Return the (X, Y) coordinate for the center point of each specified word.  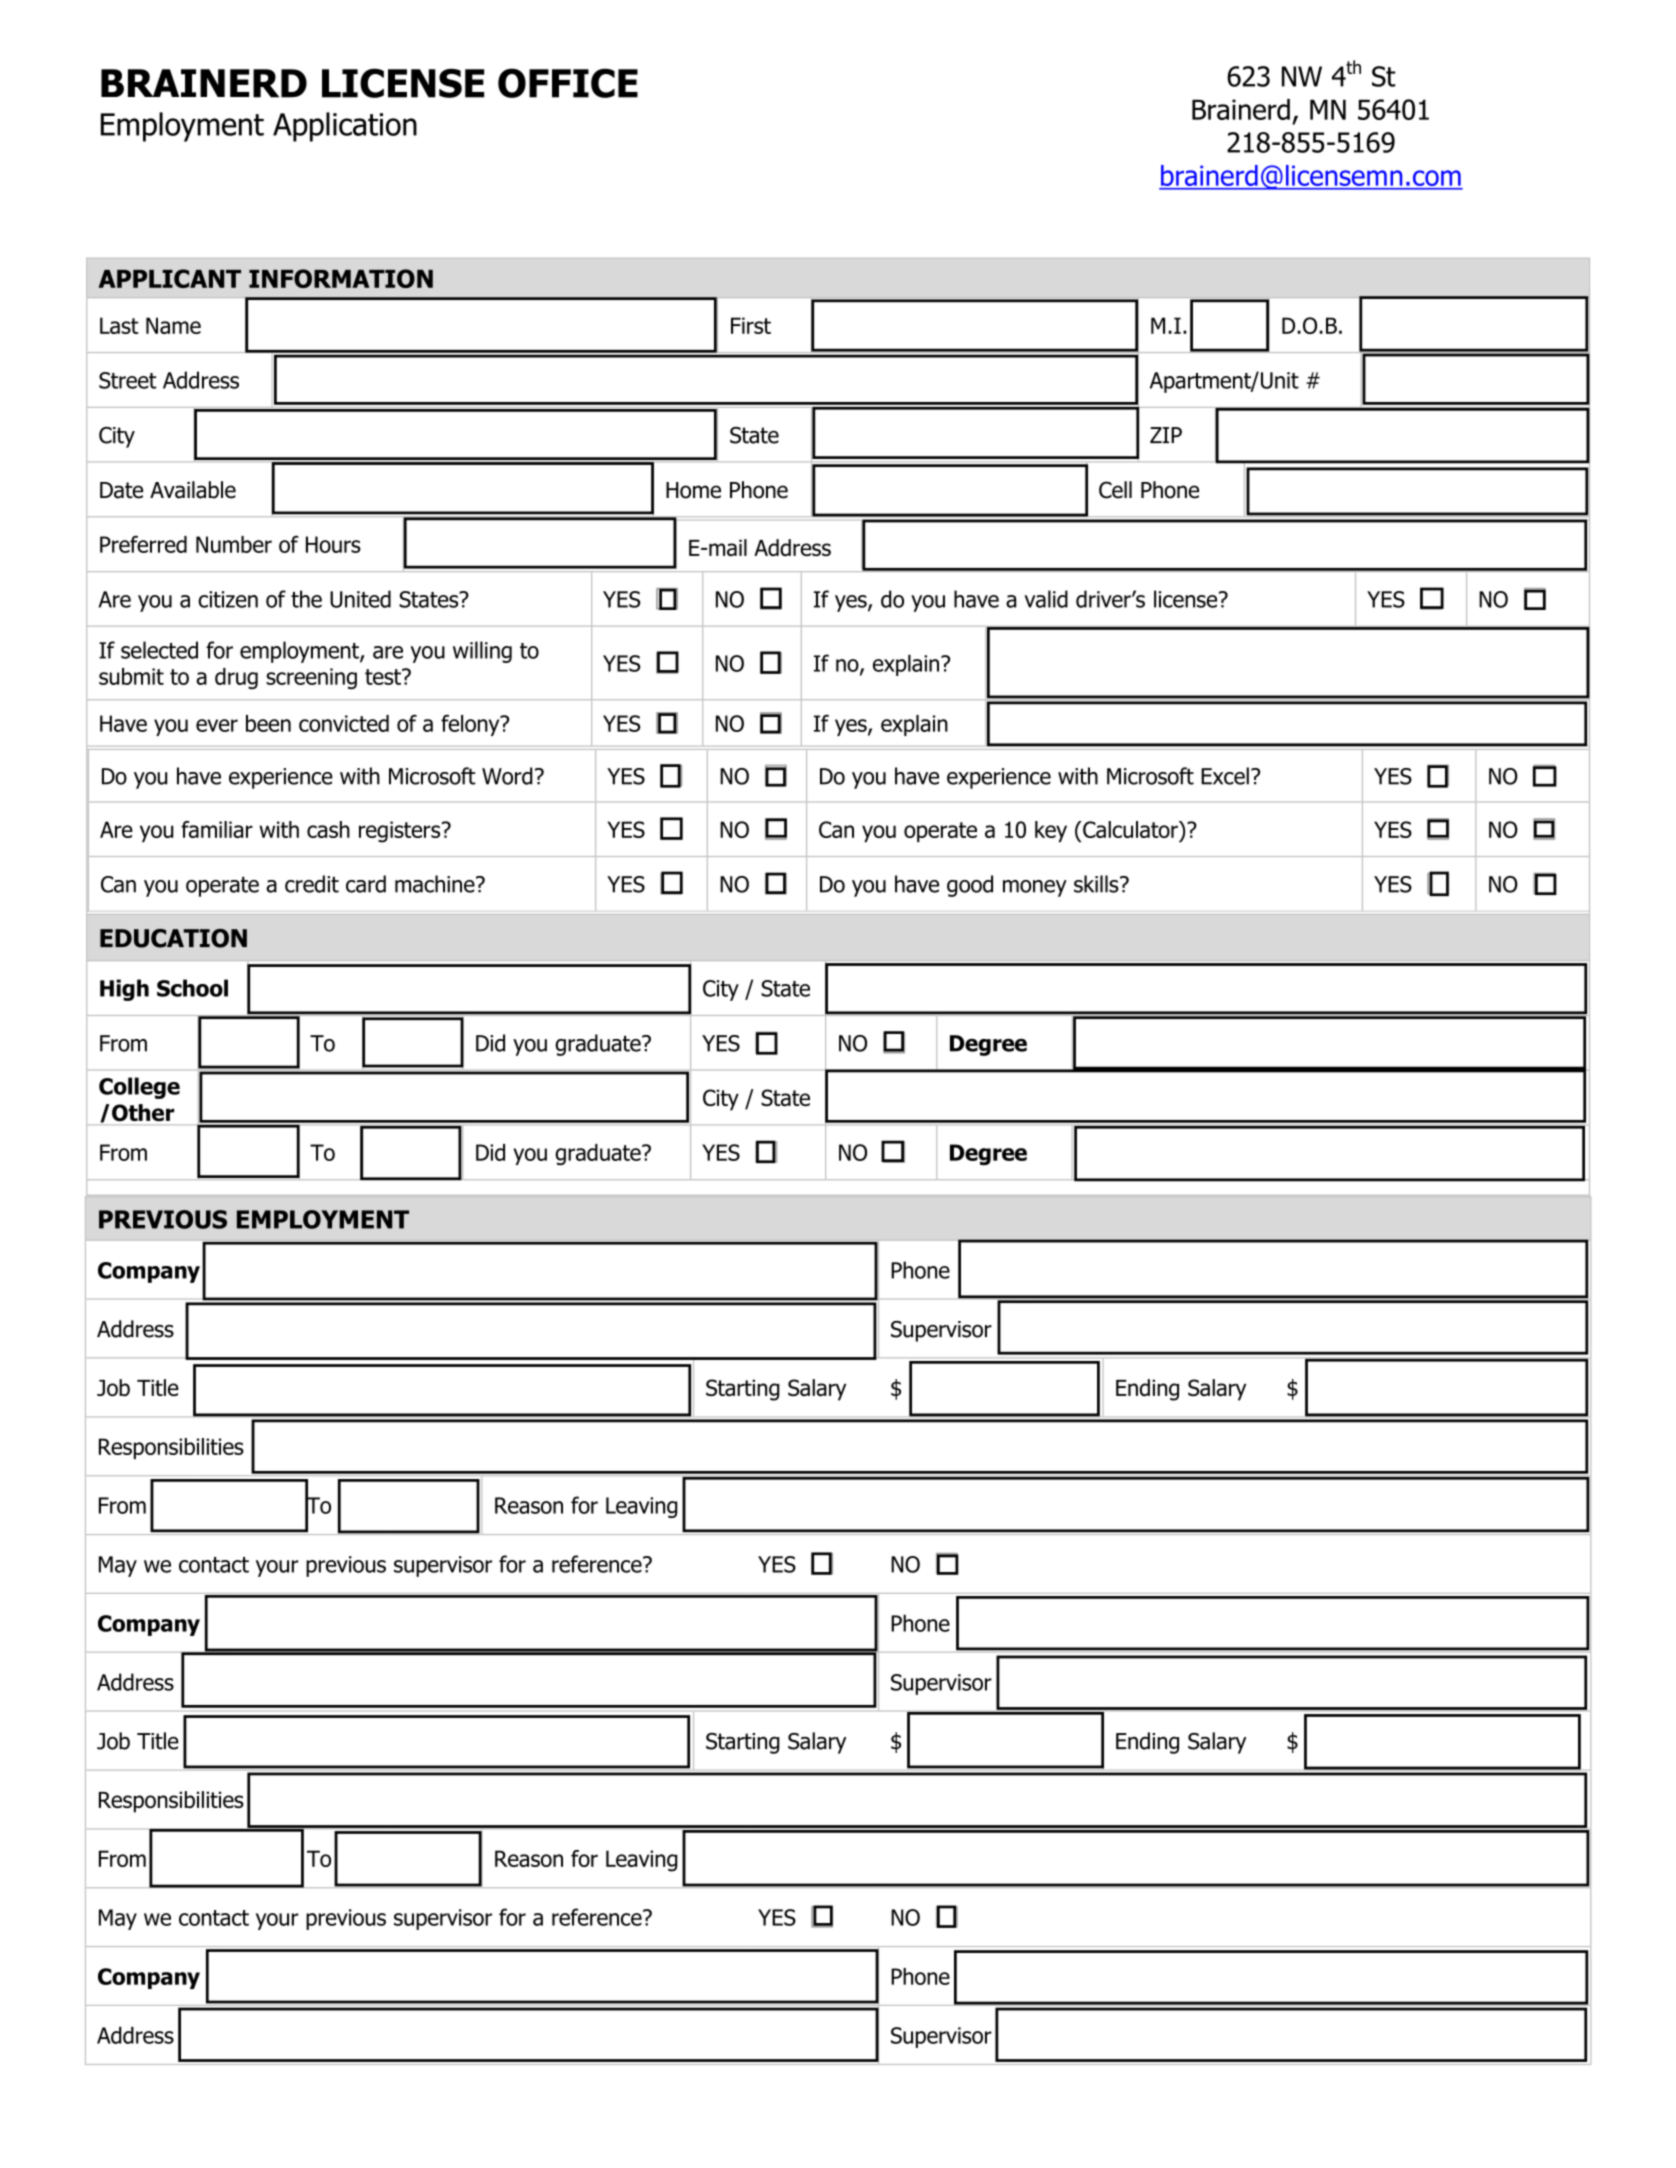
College (139, 1088)
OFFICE (568, 83)
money (1035, 888)
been (268, 723)
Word (507, 776)
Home (693, 490)
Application (345, 127)
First (751, 325)
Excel (1225, 776)
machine (436, 884)
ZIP (1166, 435)
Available (193, 490)
